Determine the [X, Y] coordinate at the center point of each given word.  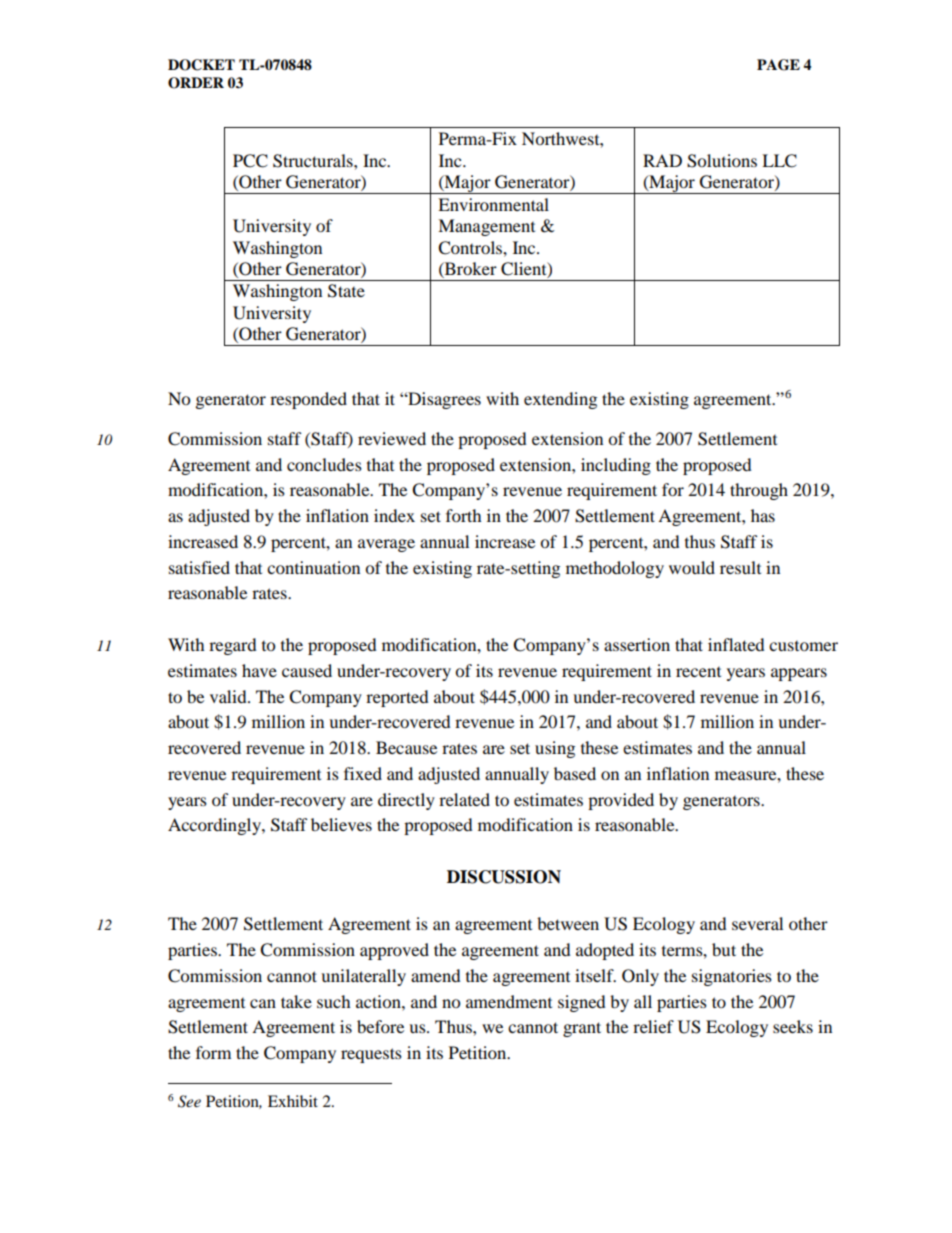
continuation [313, 567]
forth [464, 515]
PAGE [778, 65]
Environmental [493, 204]
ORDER [196, 83]
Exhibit [293, 1101]
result [740, 567]
